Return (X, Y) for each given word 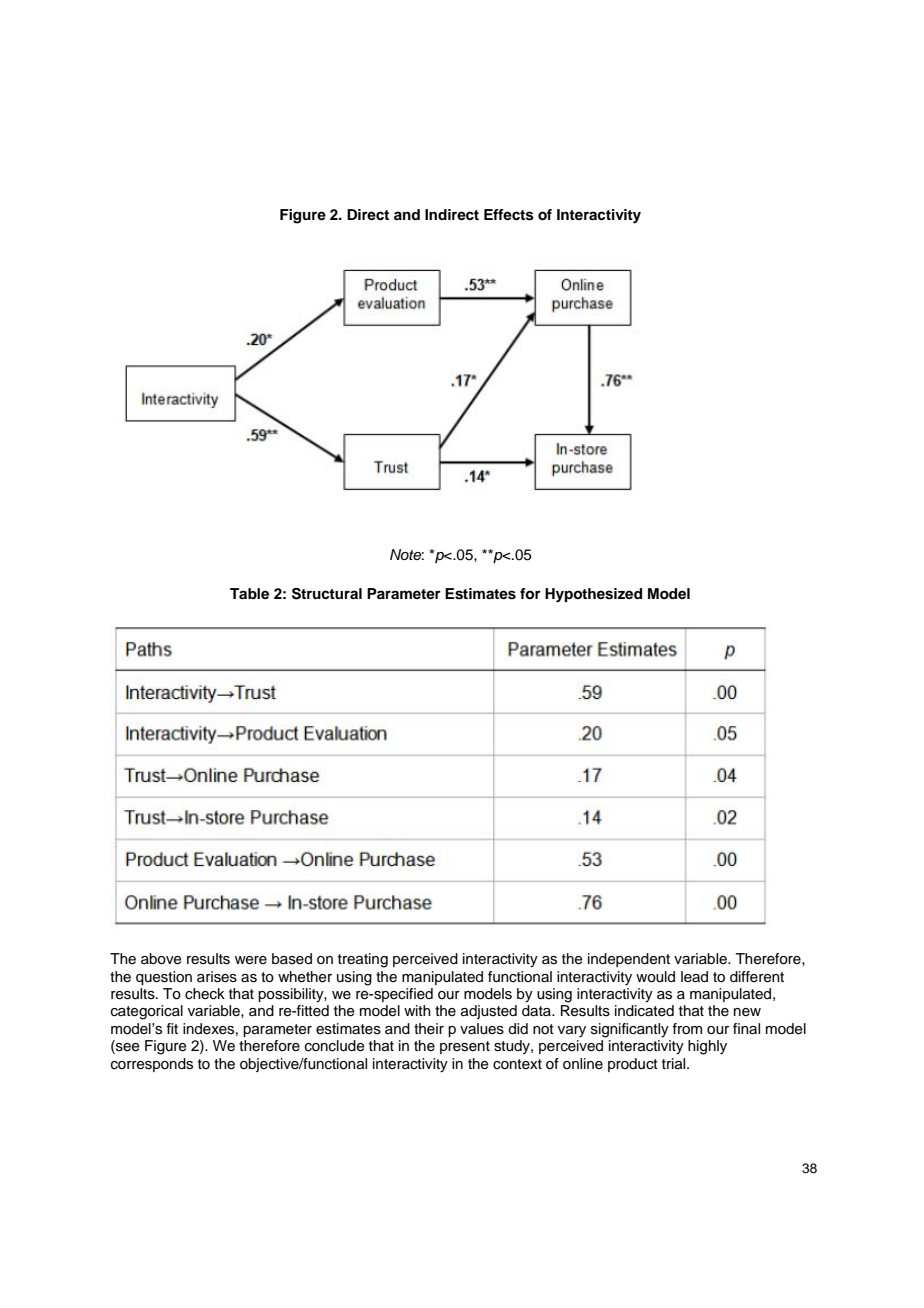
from (687, 1028)
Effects (509, 215)
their (429, 1028)
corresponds (152, 1065)
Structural (327, 594)
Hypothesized (593, 595)
